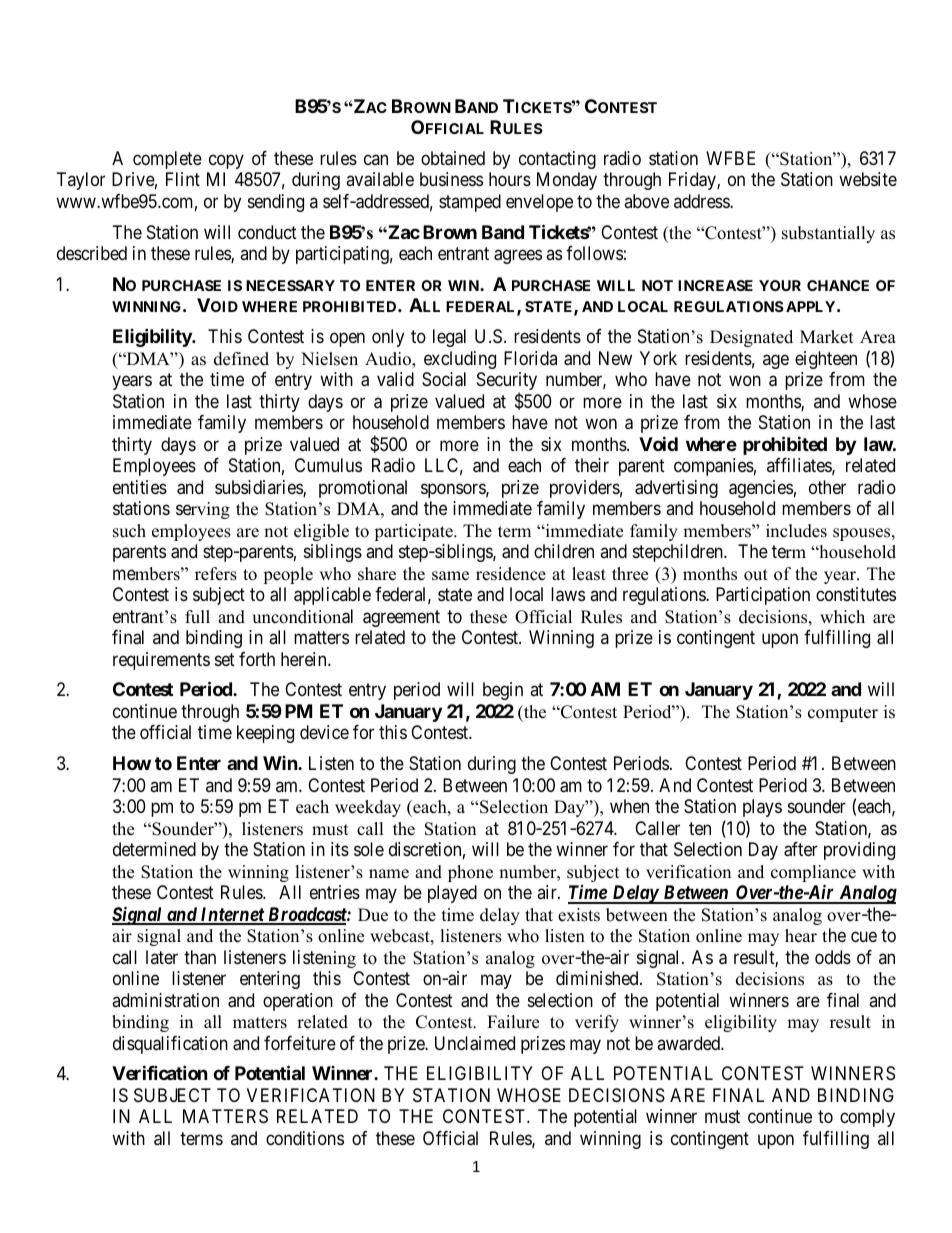 The image size is (952, 1233). I want to click on stamped, so click(470, 203).
